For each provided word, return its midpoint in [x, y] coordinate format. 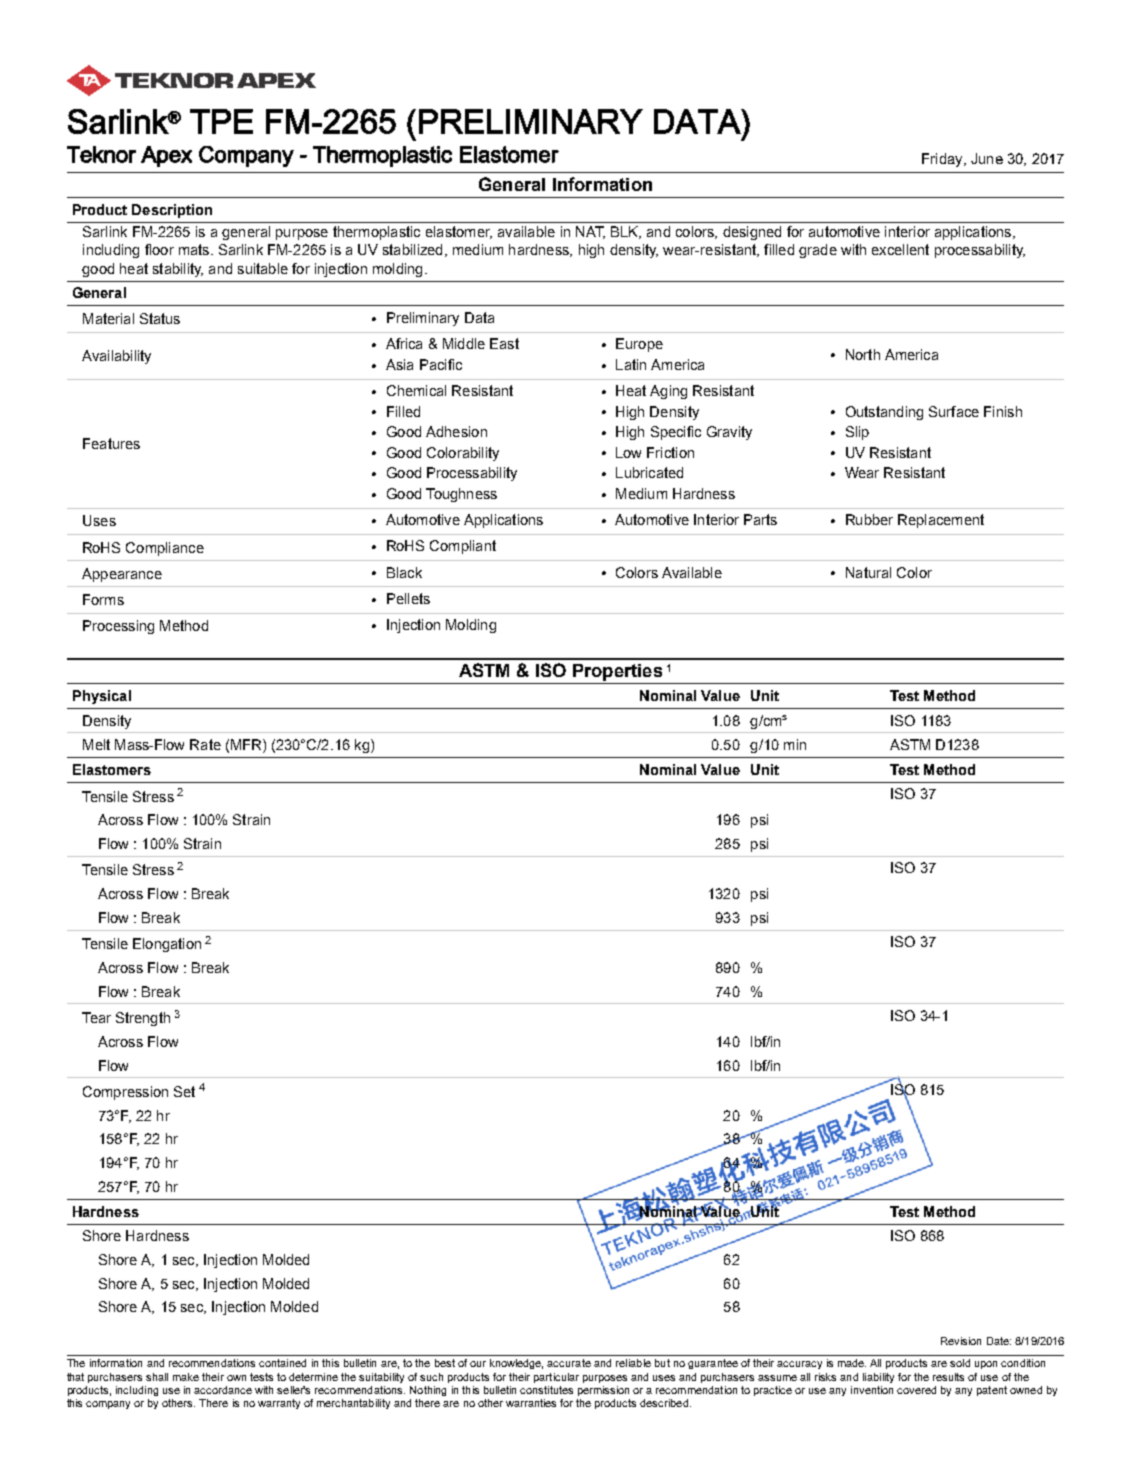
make [186, 1377]
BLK [626, 232]
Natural [868, 572]
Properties [617, 674]
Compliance [165, 549]
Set [184, 1091]
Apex [166, 156]
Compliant [463, 547]
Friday [943, 160]
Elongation [167, 945]
